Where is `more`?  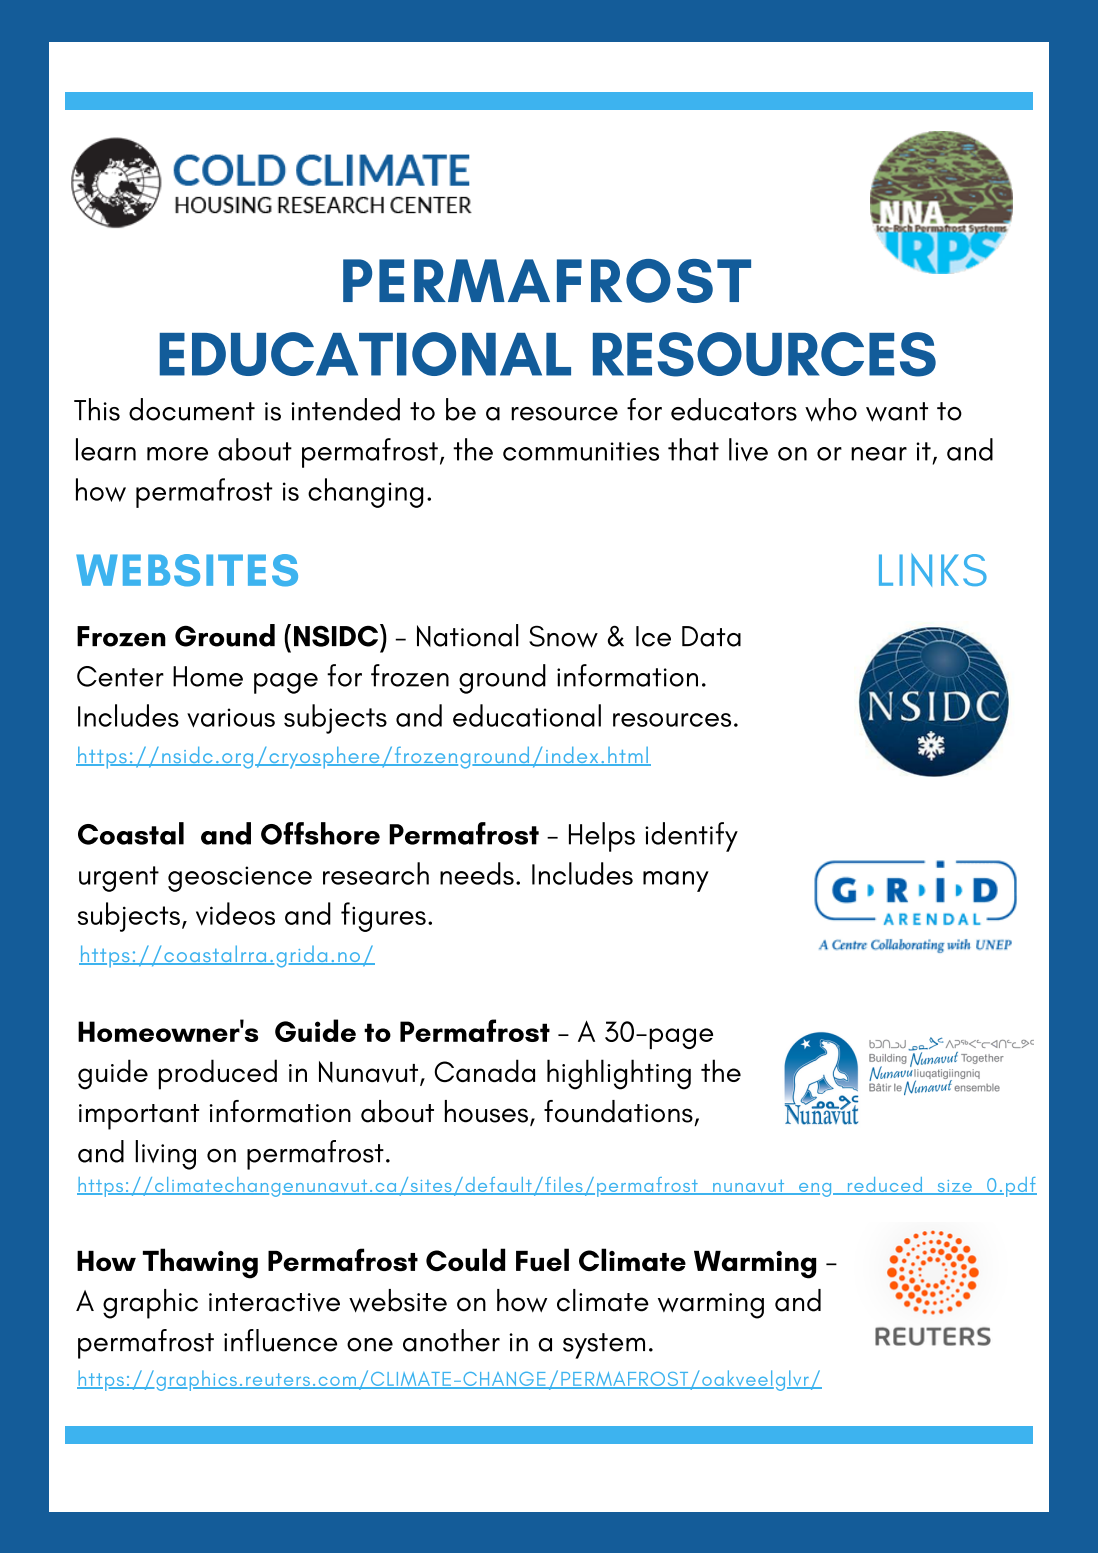
more is located at coordinates (177, 454).
